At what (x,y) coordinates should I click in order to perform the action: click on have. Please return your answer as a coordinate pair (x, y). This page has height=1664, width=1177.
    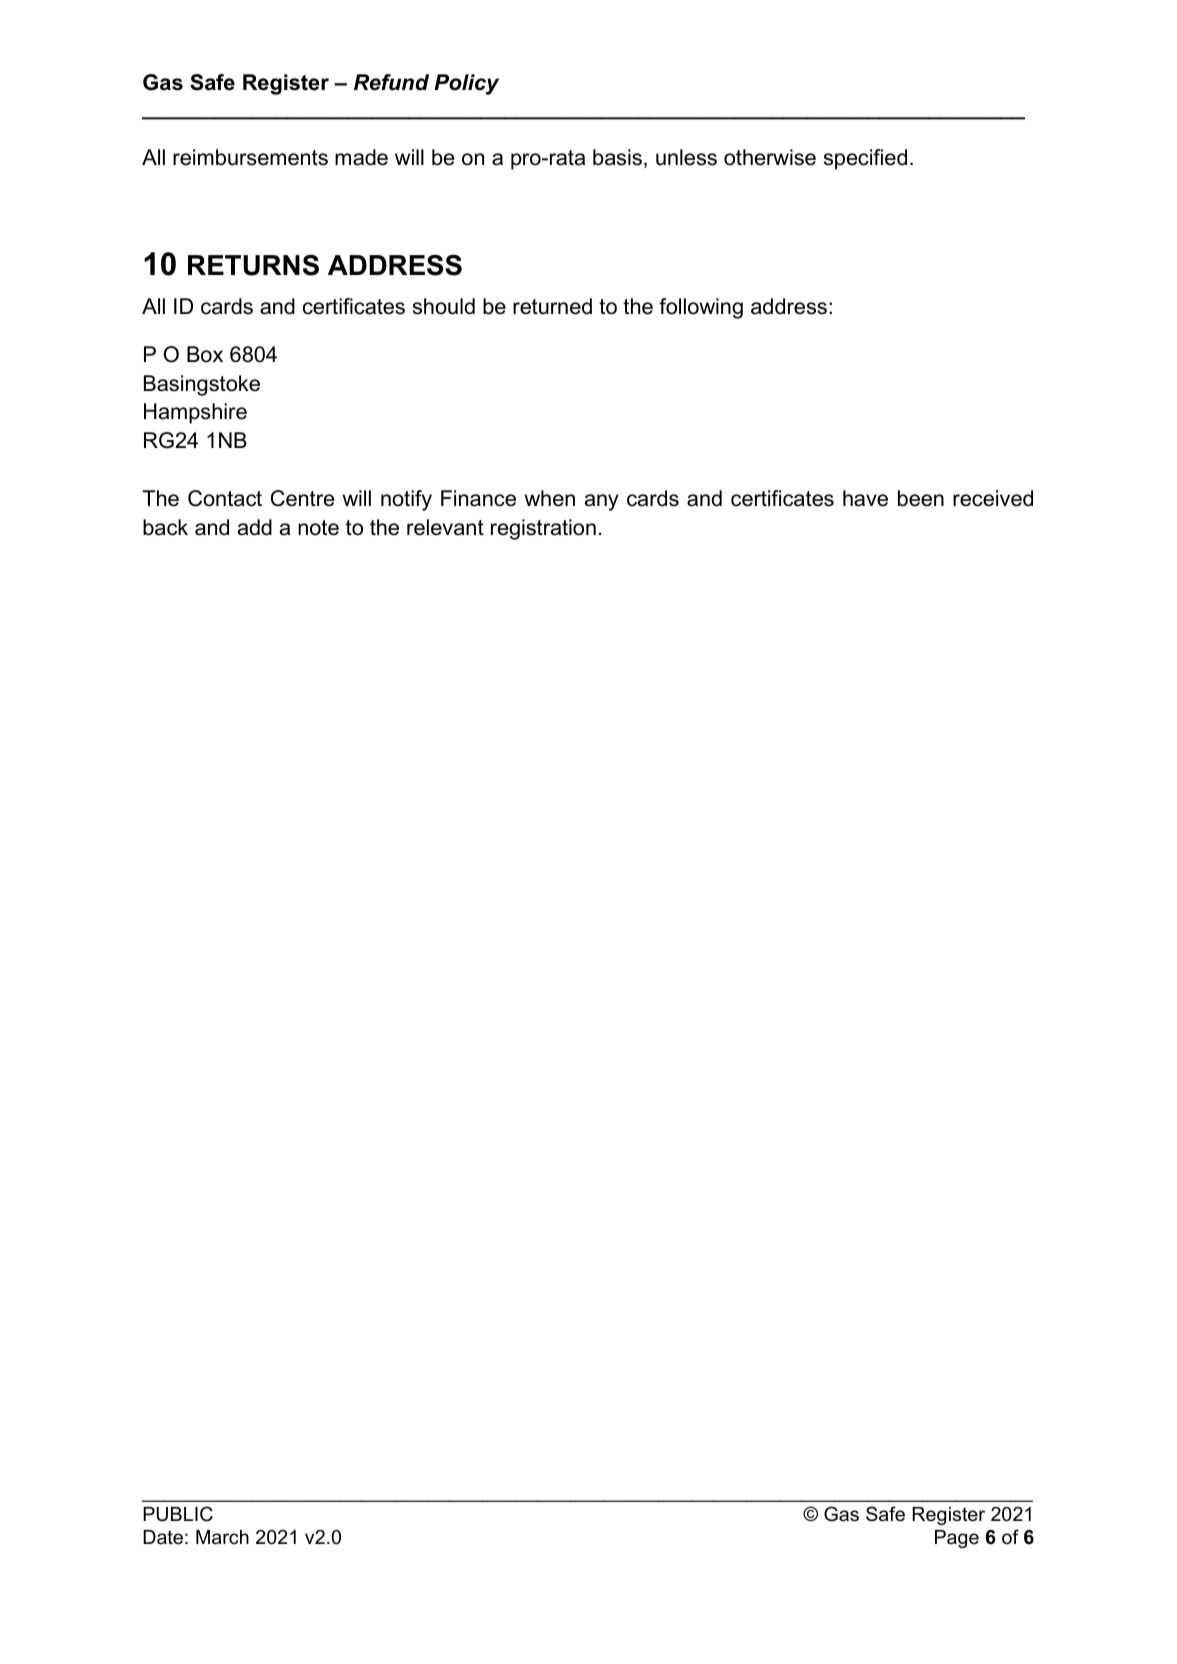
    Looking at the image, I should click on (865, 498).
